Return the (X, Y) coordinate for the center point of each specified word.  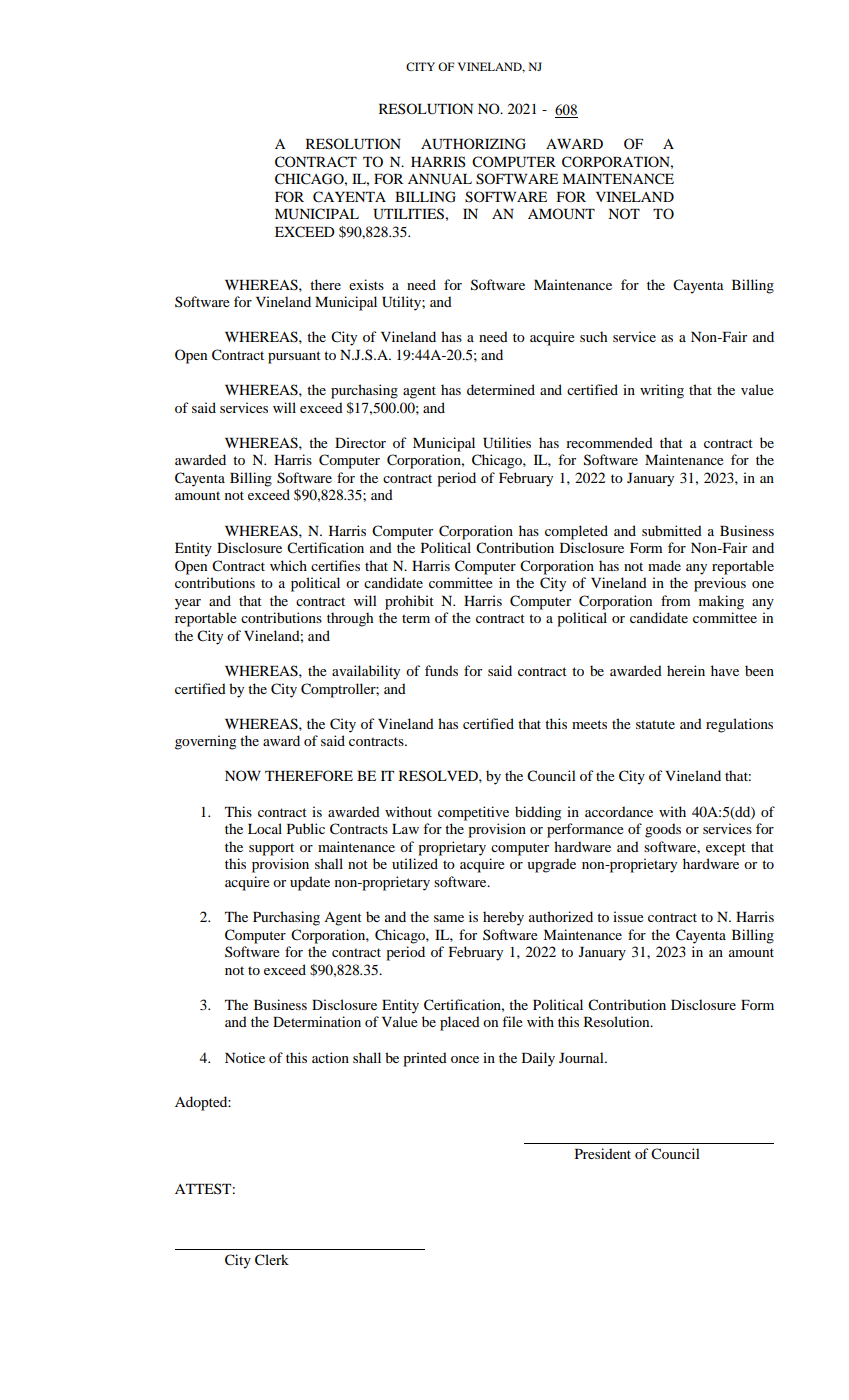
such (593, 336)
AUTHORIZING (473, 144)
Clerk (272, 1260)
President (603, 1153)
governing (205, 742)
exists (366, 284)
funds (441, 670)
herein (686, 670)
